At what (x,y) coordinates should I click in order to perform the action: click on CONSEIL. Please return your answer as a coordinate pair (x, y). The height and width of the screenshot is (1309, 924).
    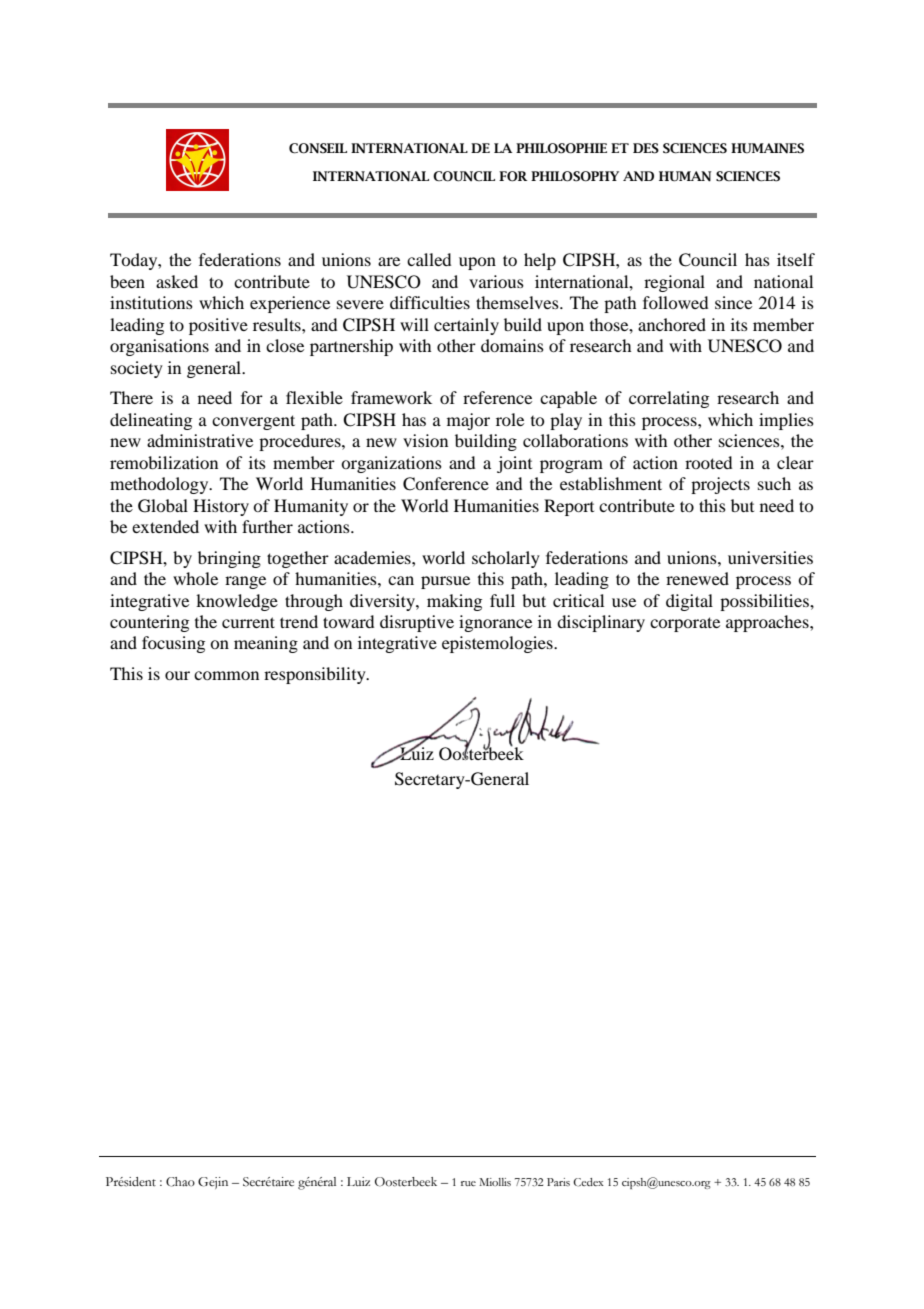
    Looking at the image, I should click on (318, 148).
